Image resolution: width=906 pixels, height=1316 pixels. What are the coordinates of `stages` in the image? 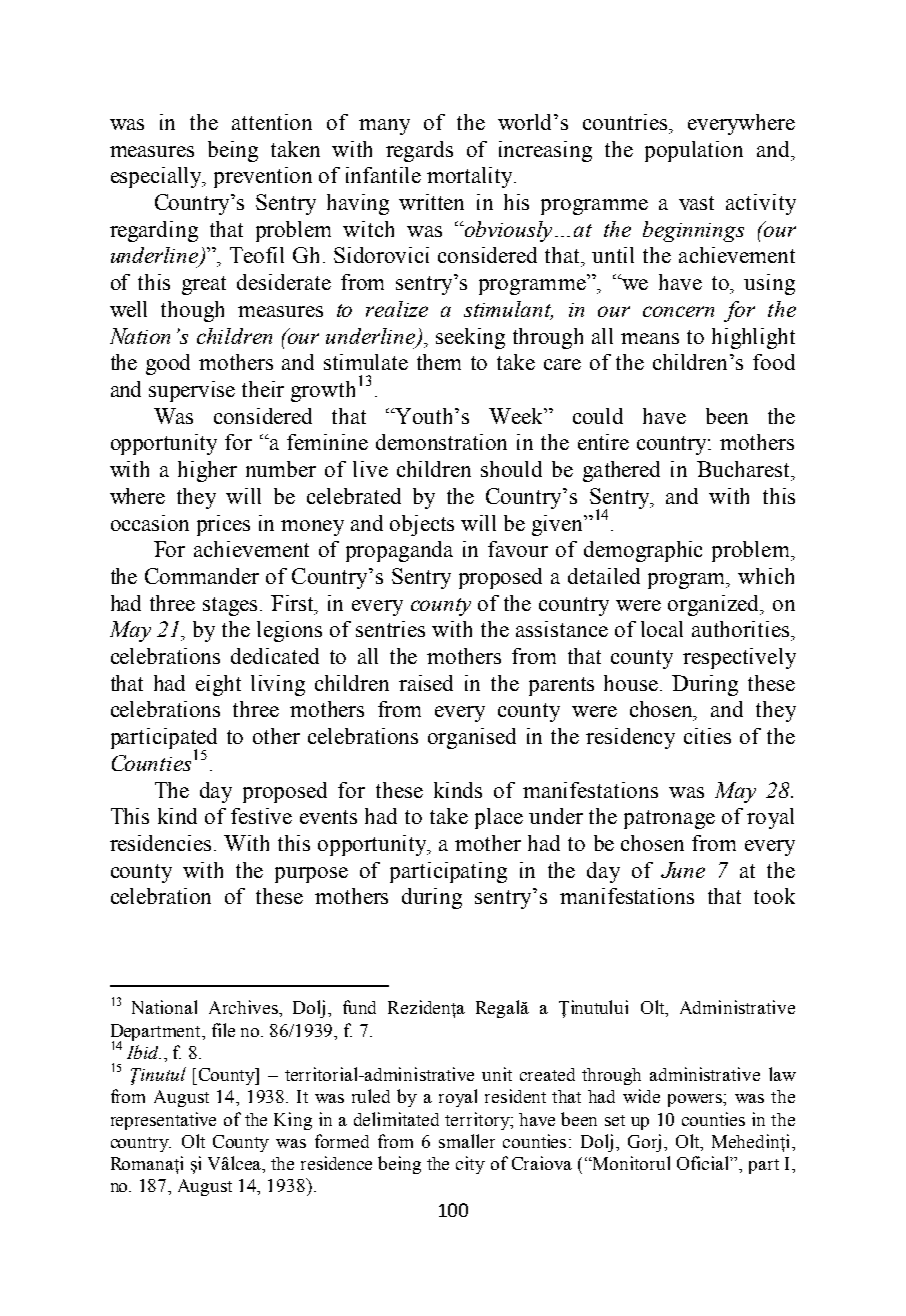 It's located at (232, 606).
